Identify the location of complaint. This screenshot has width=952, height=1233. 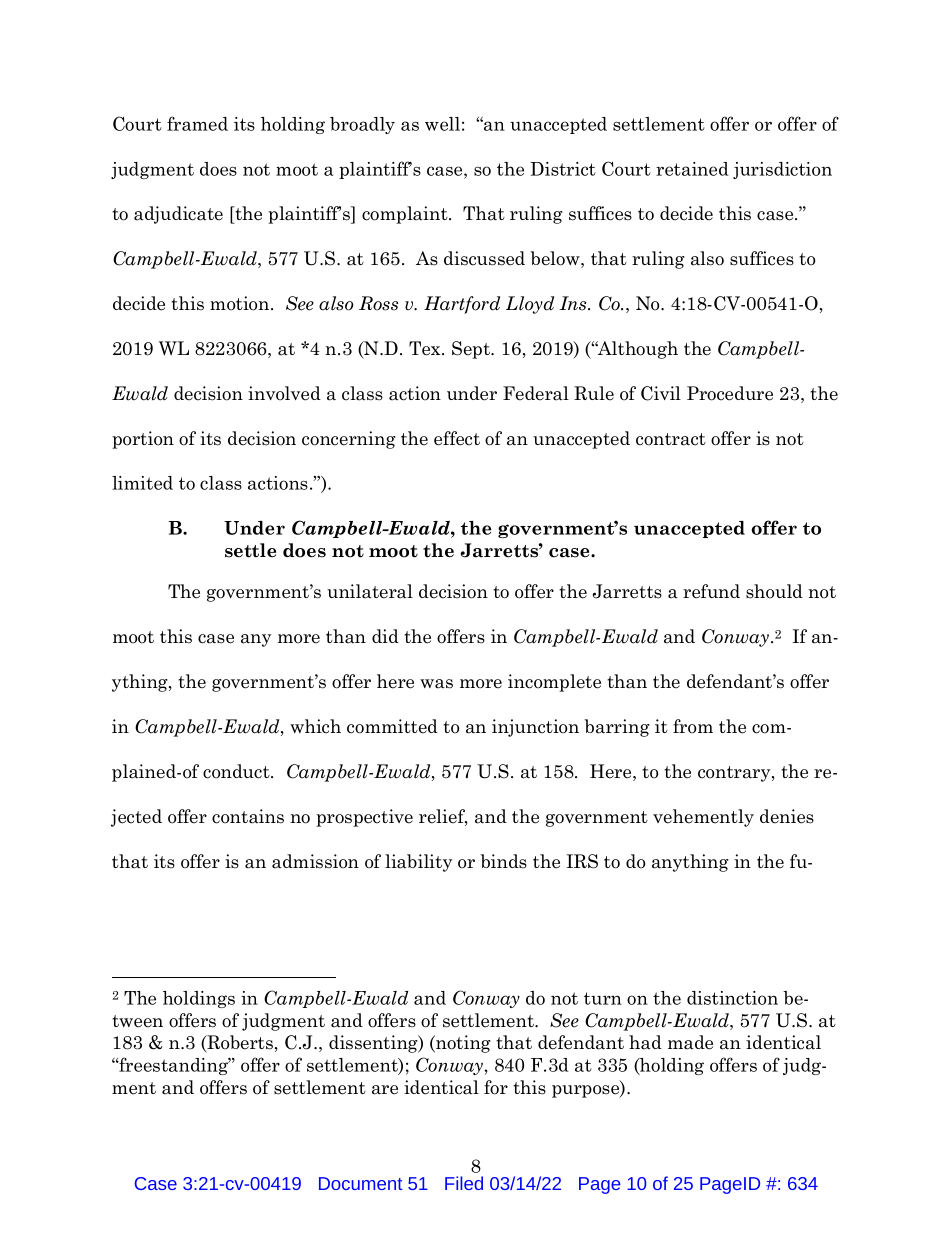
(406, 215).
